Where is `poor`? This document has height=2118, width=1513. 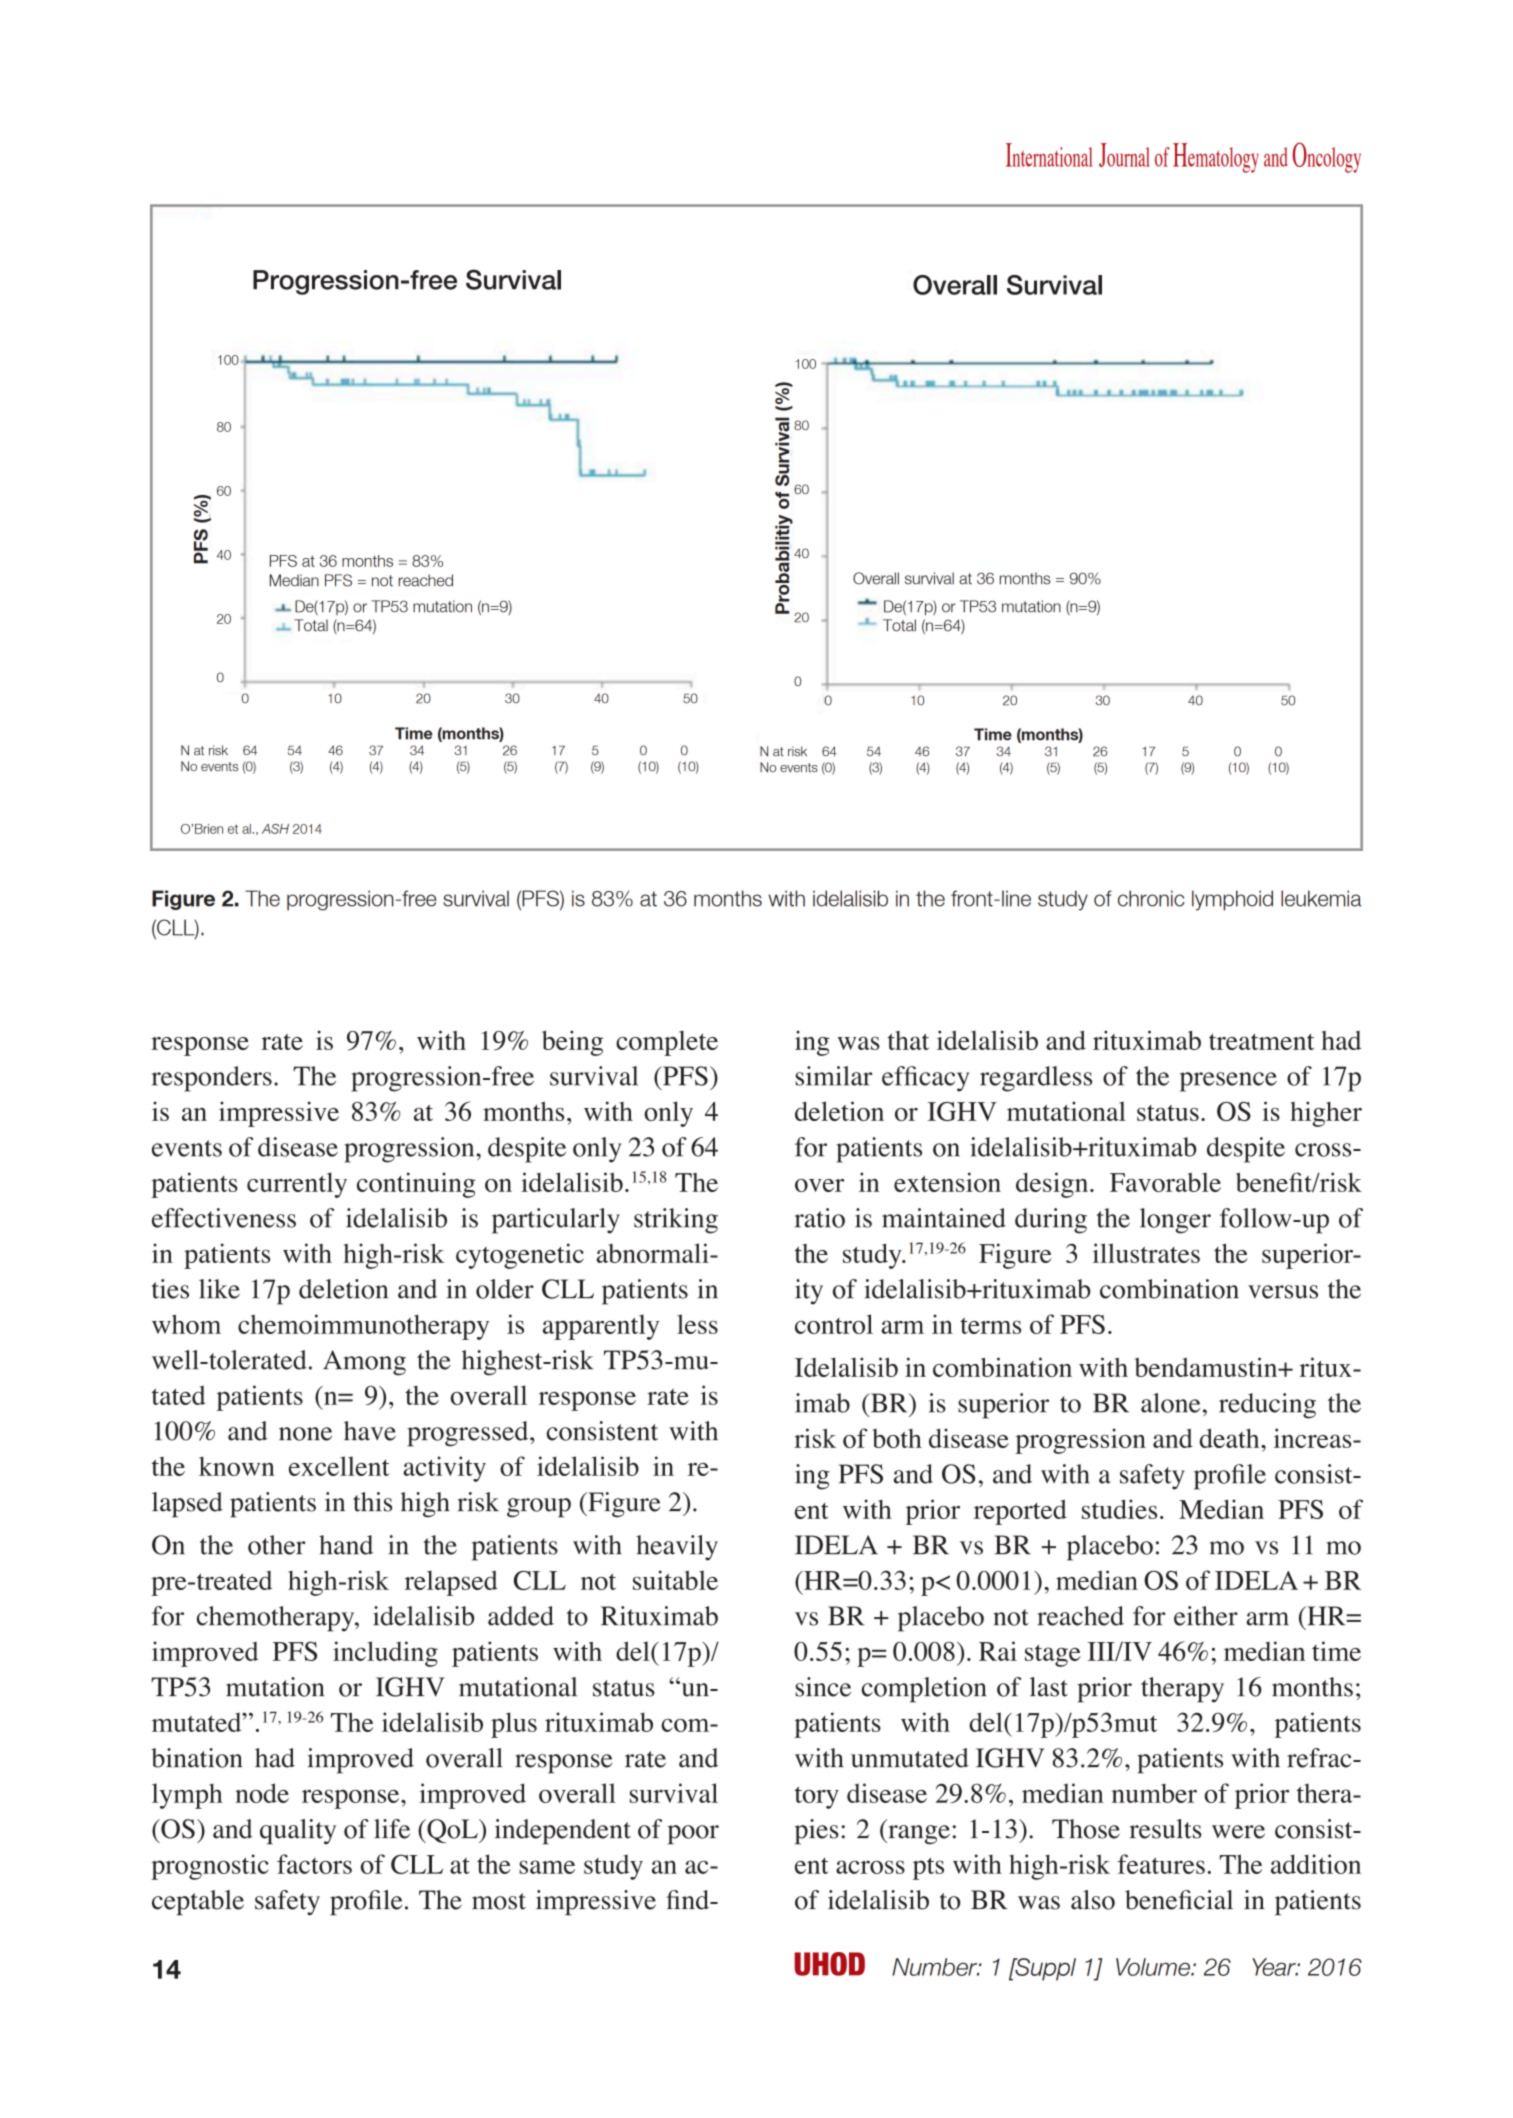
poor is located at coordinates (693, 1835).
